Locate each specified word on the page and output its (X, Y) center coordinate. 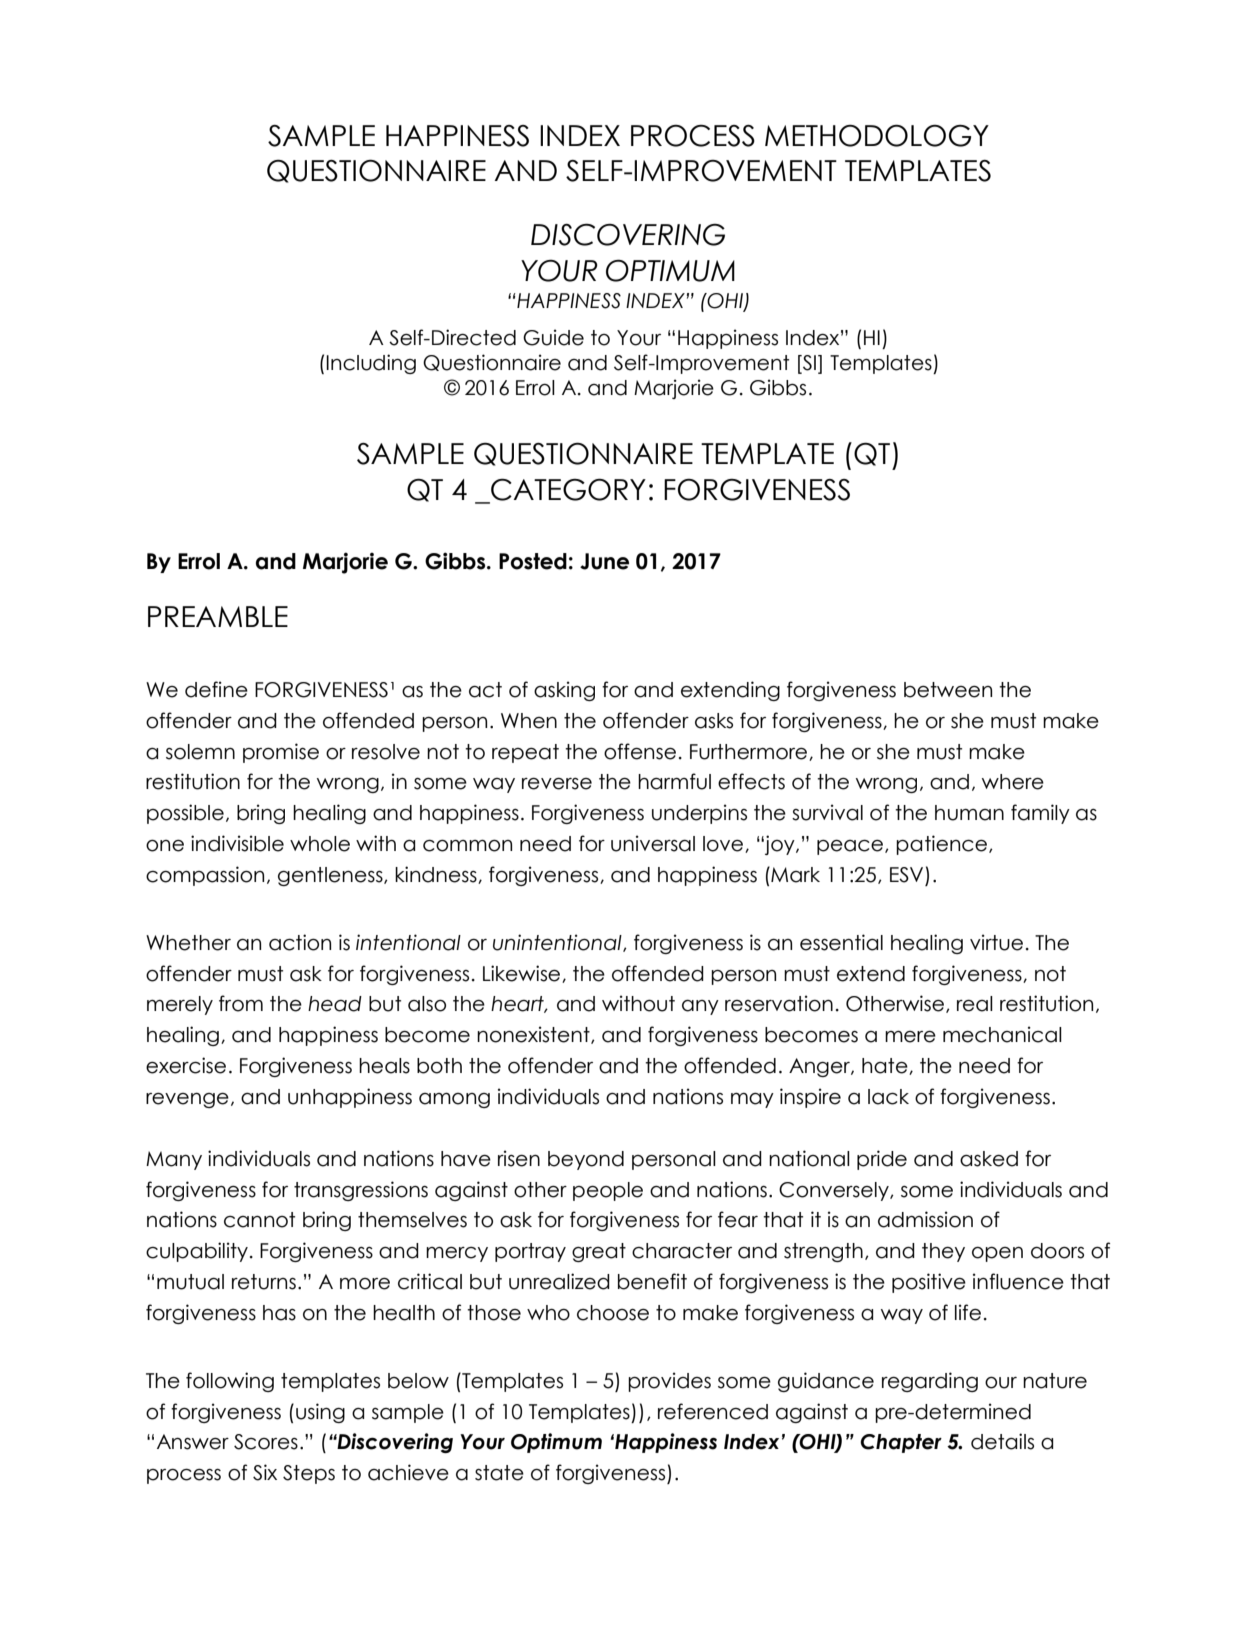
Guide (553, 337)
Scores (266, 1442)
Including (371, 364)
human (969, 813)
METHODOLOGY (877, 135)
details (1002, 1441)
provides (669, 1382)
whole (320, 844)
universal (653, 843)
